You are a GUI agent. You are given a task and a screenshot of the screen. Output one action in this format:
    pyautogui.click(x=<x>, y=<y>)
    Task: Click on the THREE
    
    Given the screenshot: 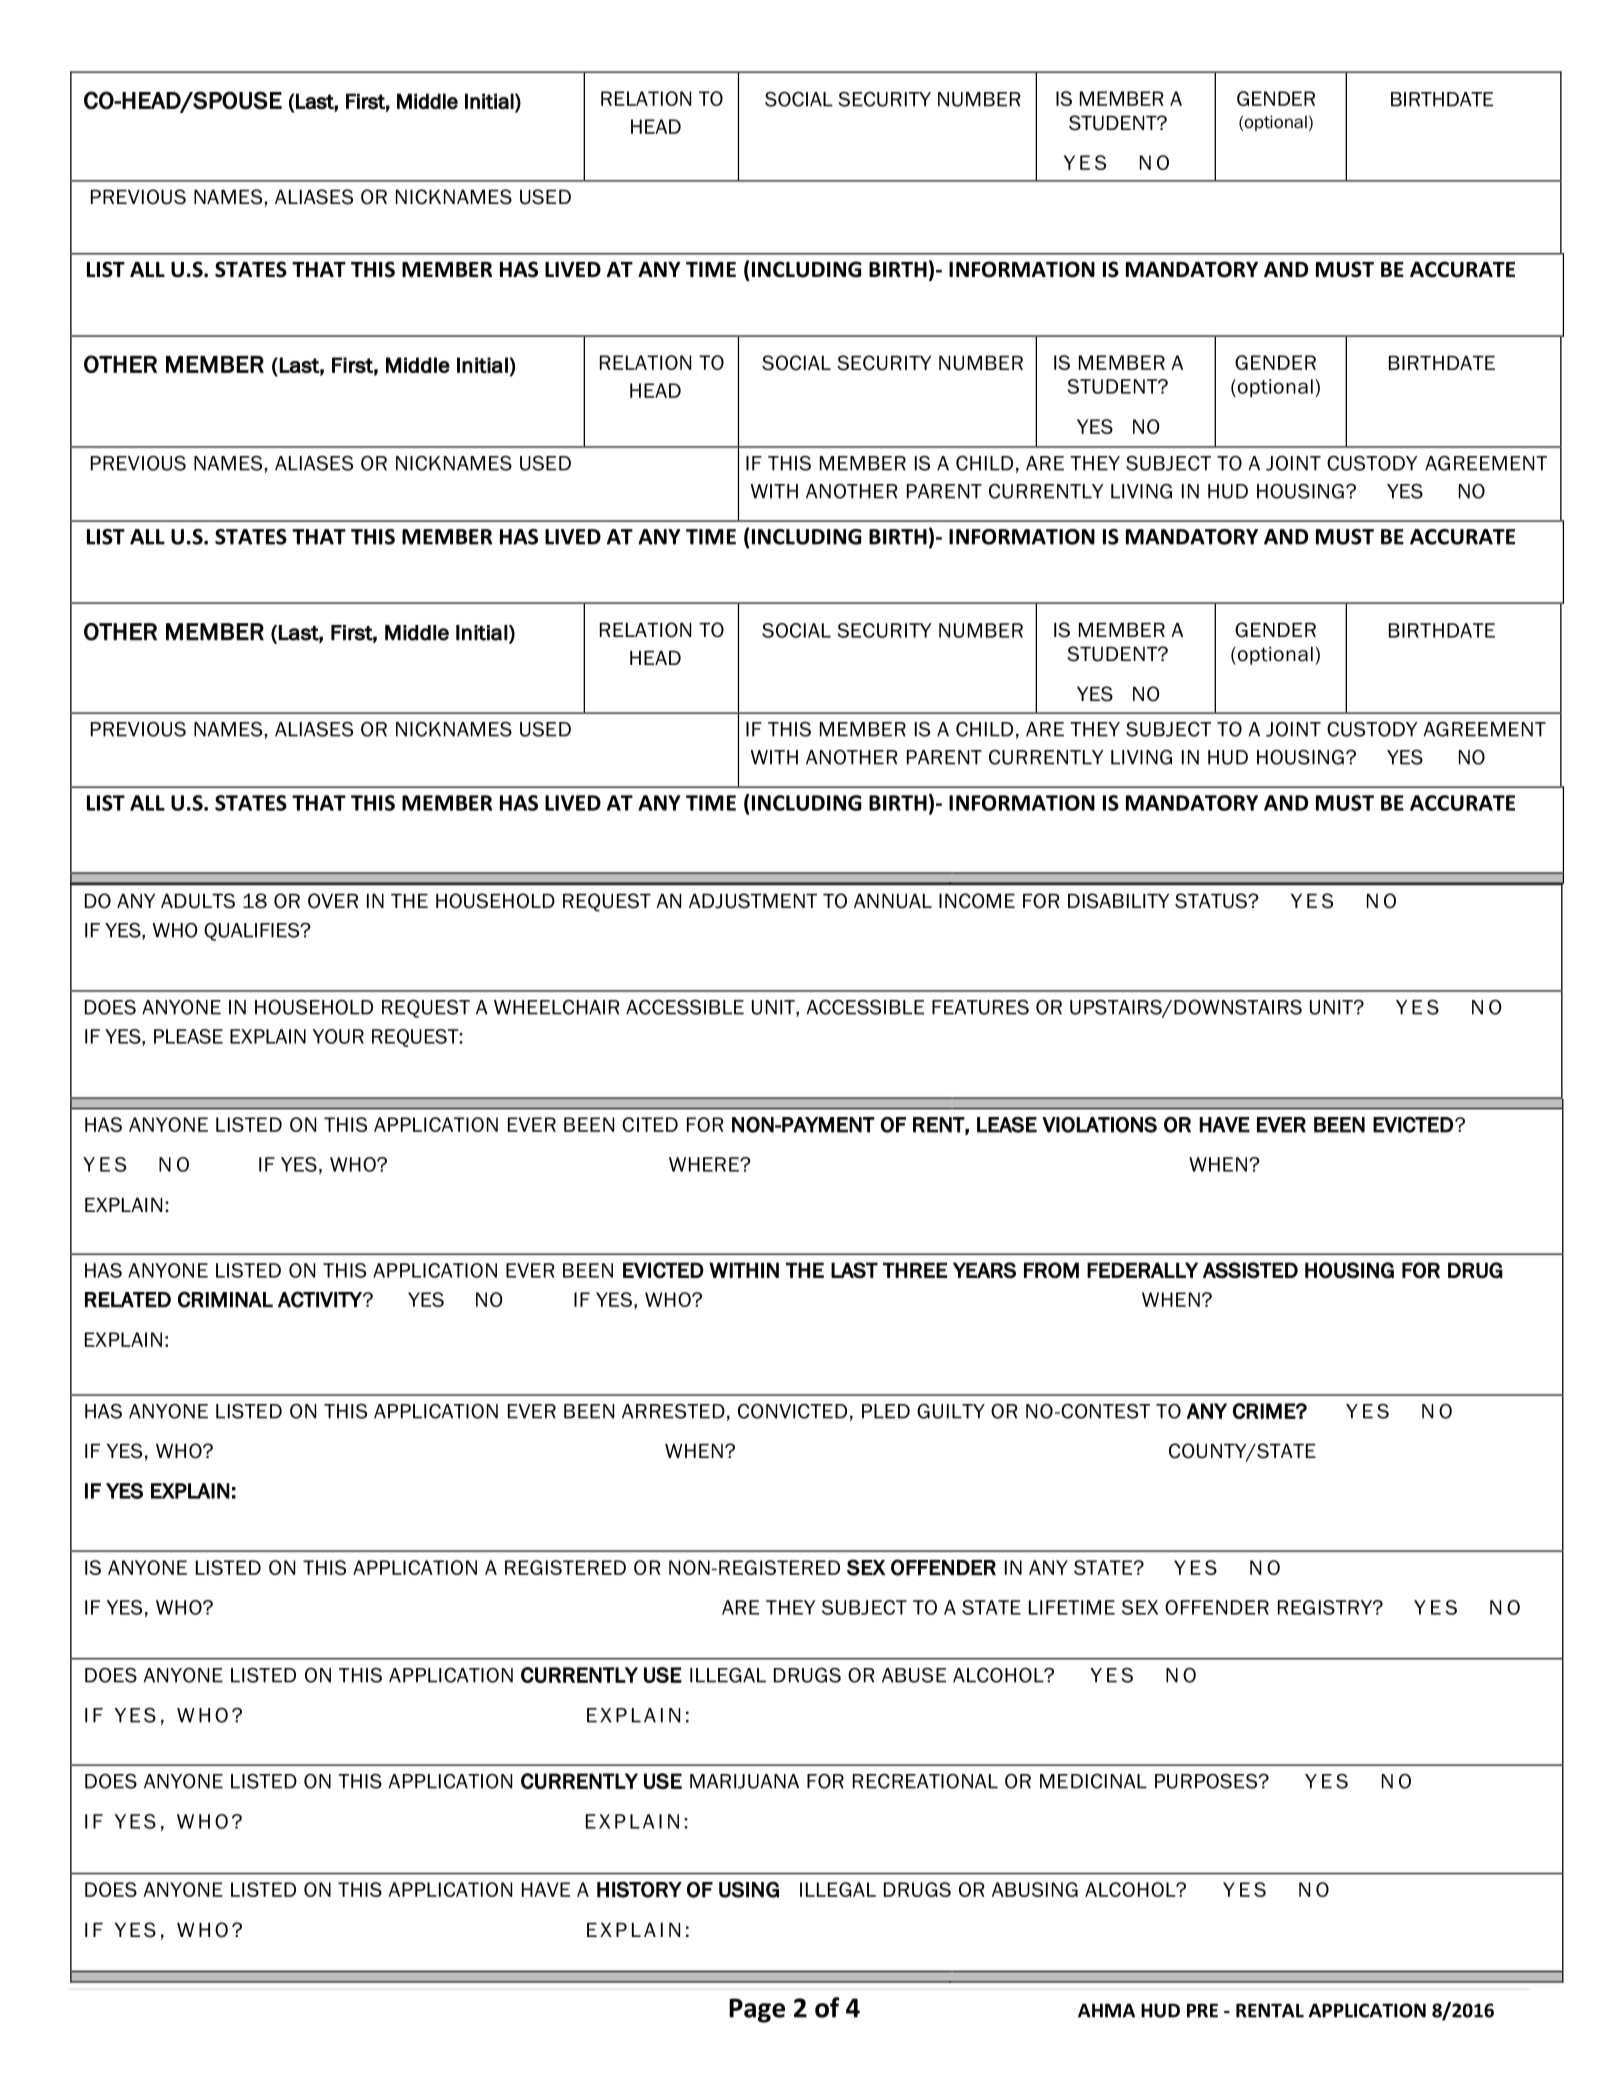 What is the action you would take?
    pyautogui.click(x=915, y=1270)
